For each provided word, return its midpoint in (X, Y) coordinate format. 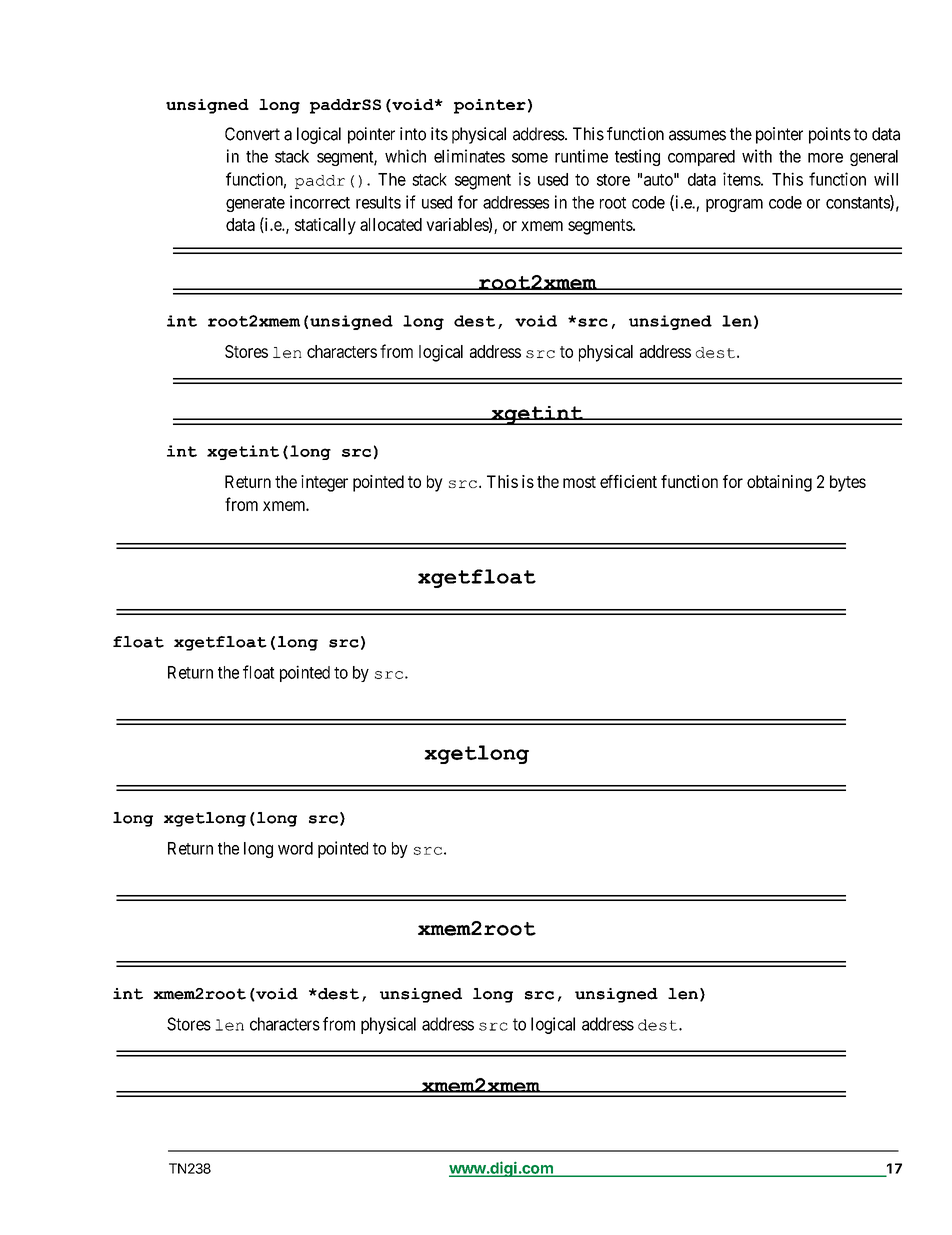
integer (324, 483)
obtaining (779, 483)
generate (255, 204)
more (825, 158)
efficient (628, 481)
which (405, 156)
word (295, 848)
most (579, 482)
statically (325, 226)
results (378, 202)
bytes (848, 483)
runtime (581, 156)
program (734, 205)
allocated (391, 224)
